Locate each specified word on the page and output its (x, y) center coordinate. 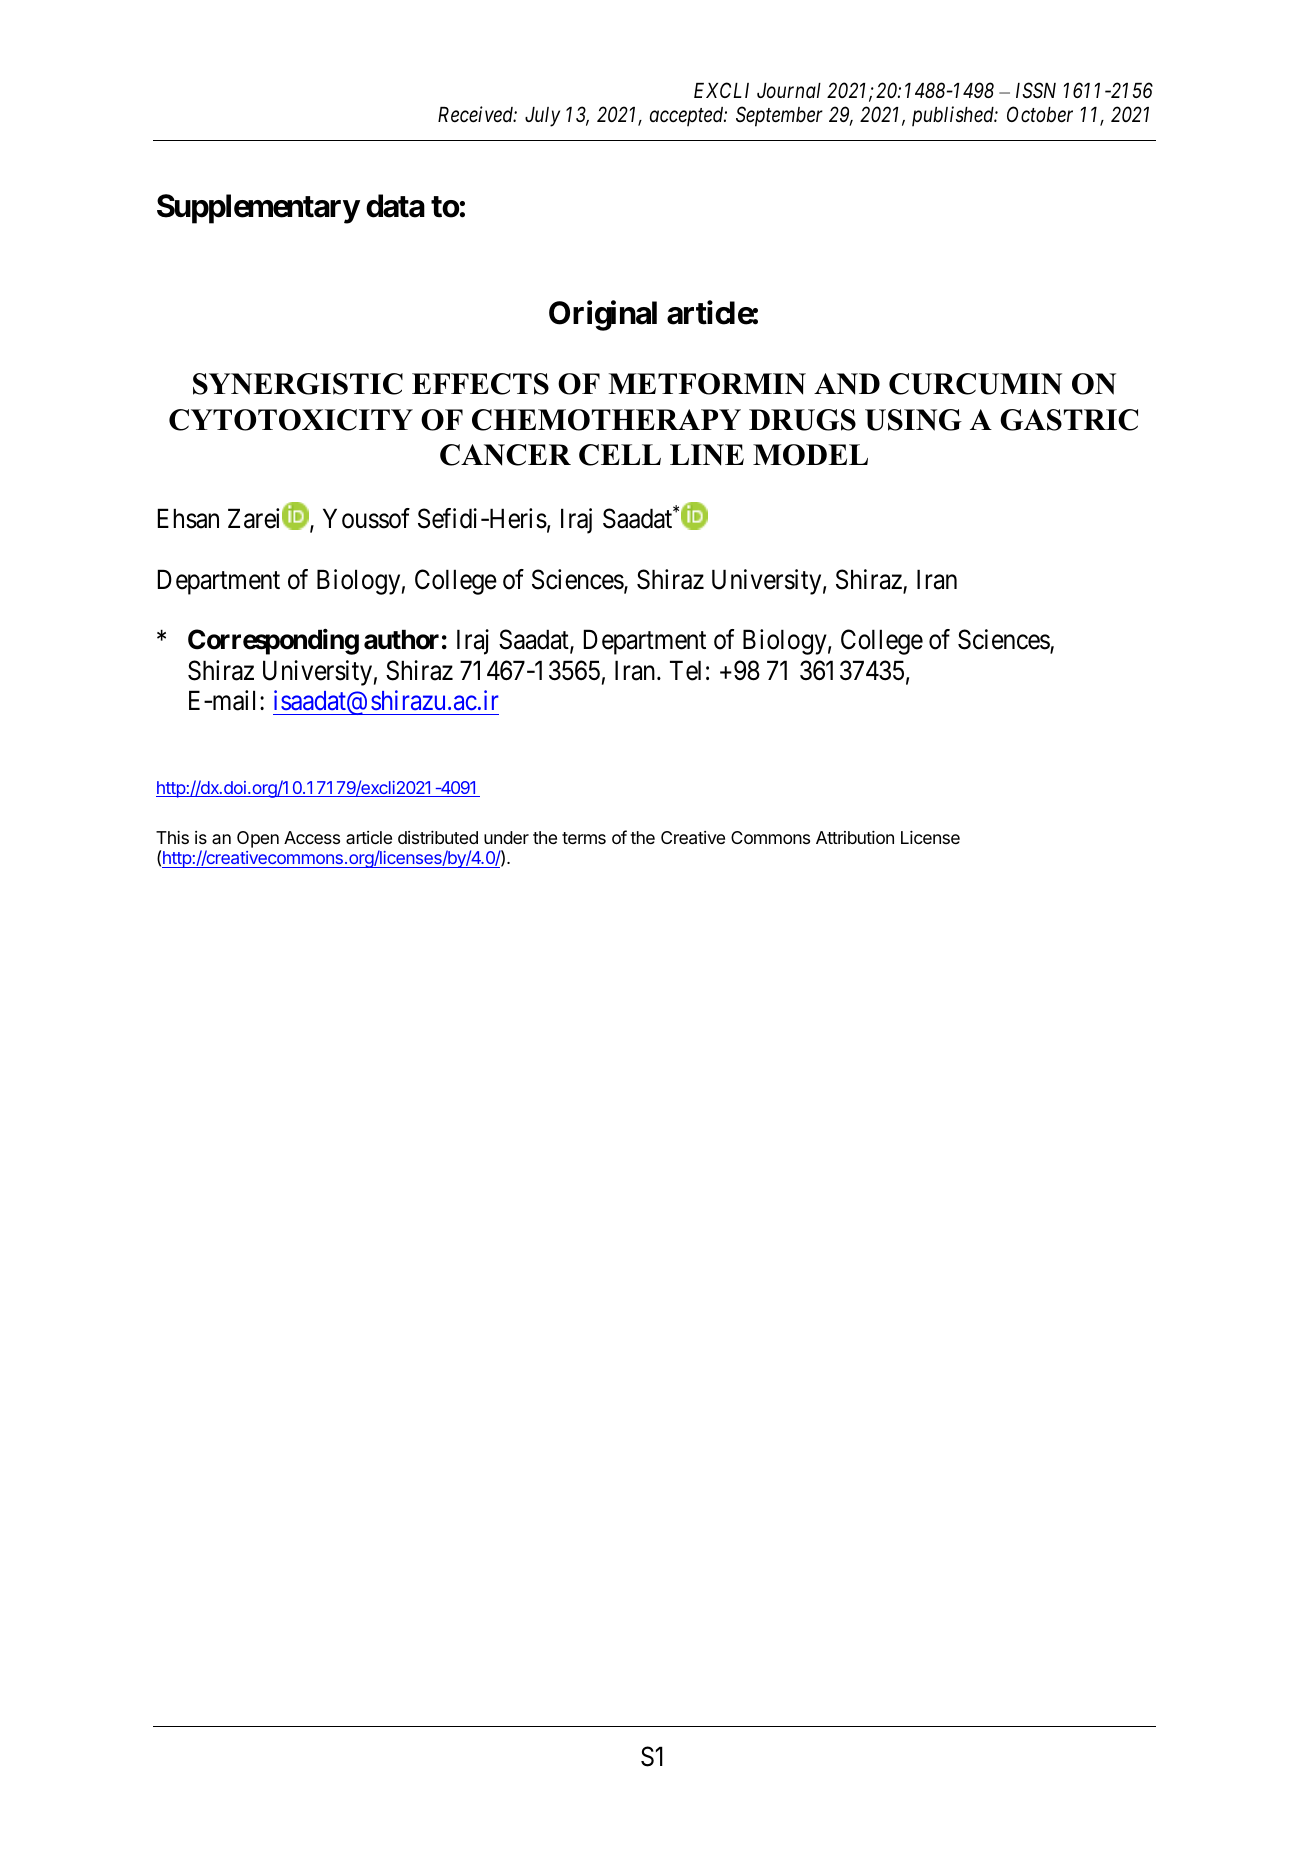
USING (913, 420)
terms (584, 838)
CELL (620, 455)
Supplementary (258, 209)
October (1040, 114)
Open (258, 839)
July (542, 117)
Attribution (855, 837)
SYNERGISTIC (298, 384)
